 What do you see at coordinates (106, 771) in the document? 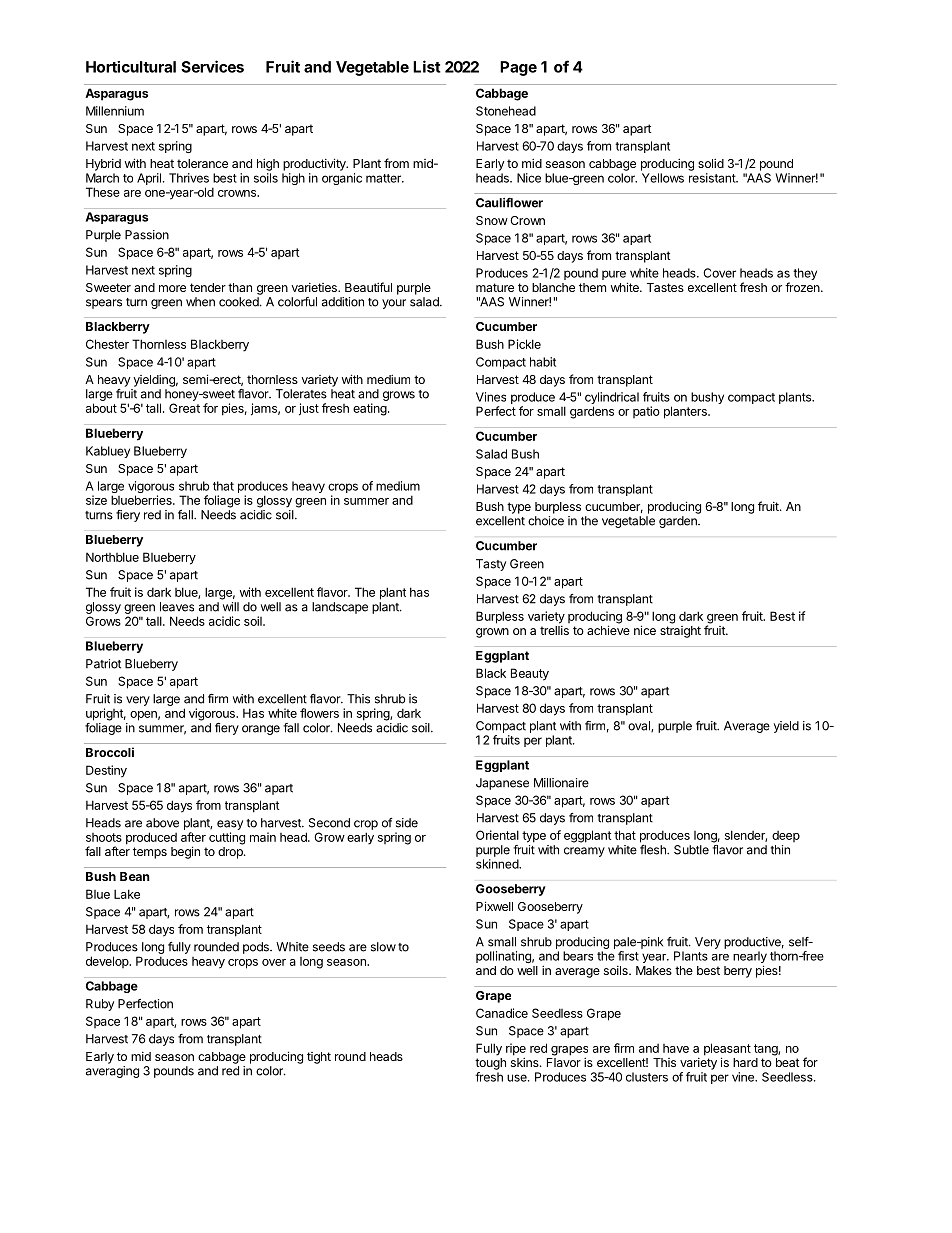
I see `Destiny` at bounding box center [106, 771].
